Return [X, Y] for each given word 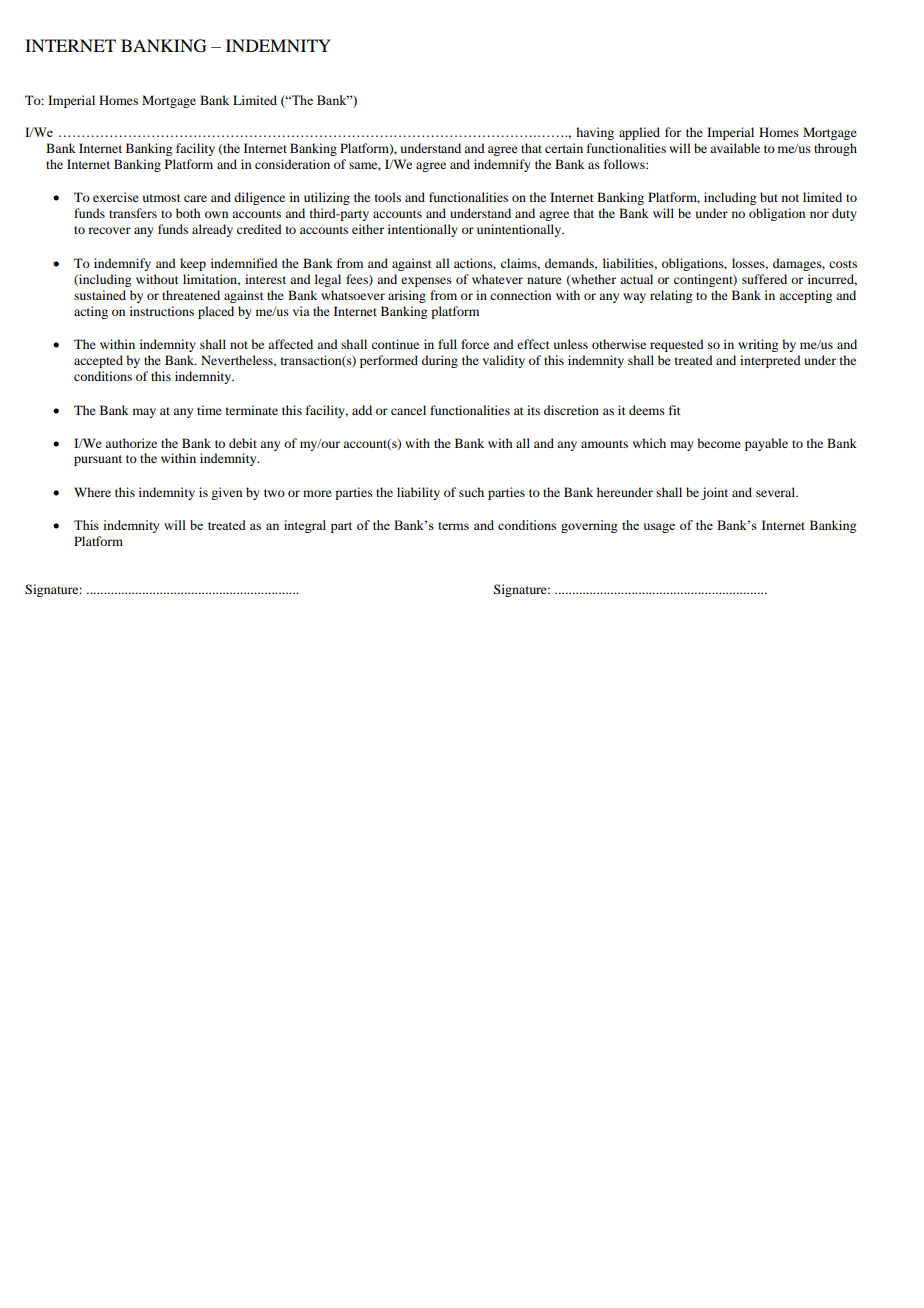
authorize [131, 443]
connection [520, 295]
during [440, 361]
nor [819, 214]
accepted [98, 361]
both [188, 213]
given [226, 493]
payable [766, 444]
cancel [408, 410]
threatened [191, 295]
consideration [292, 164]
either [368, 229]
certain [564, 148]
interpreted [770, 361]
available [735, 148]
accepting [805, 296]
